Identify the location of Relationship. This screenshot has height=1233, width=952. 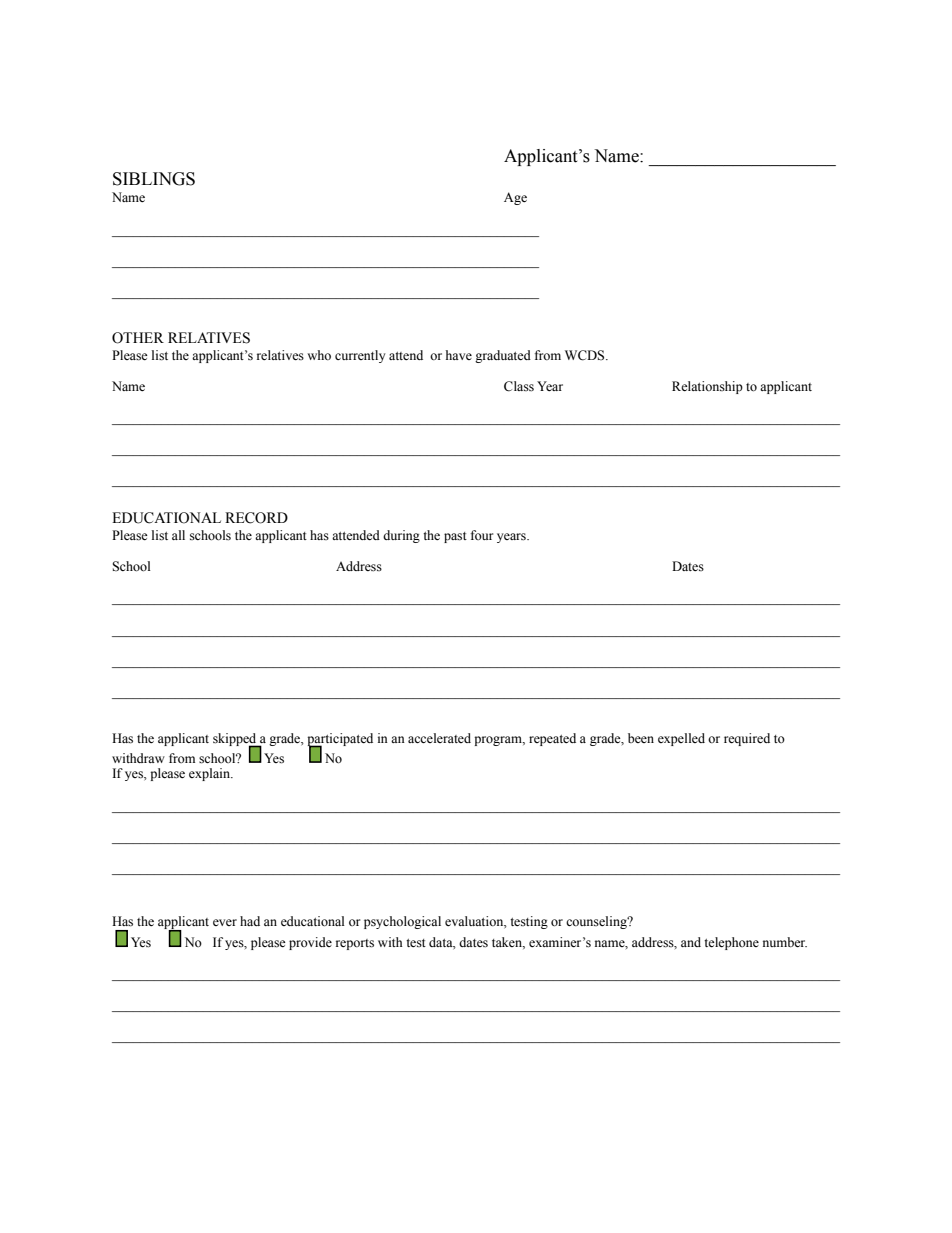
(707, 387).
